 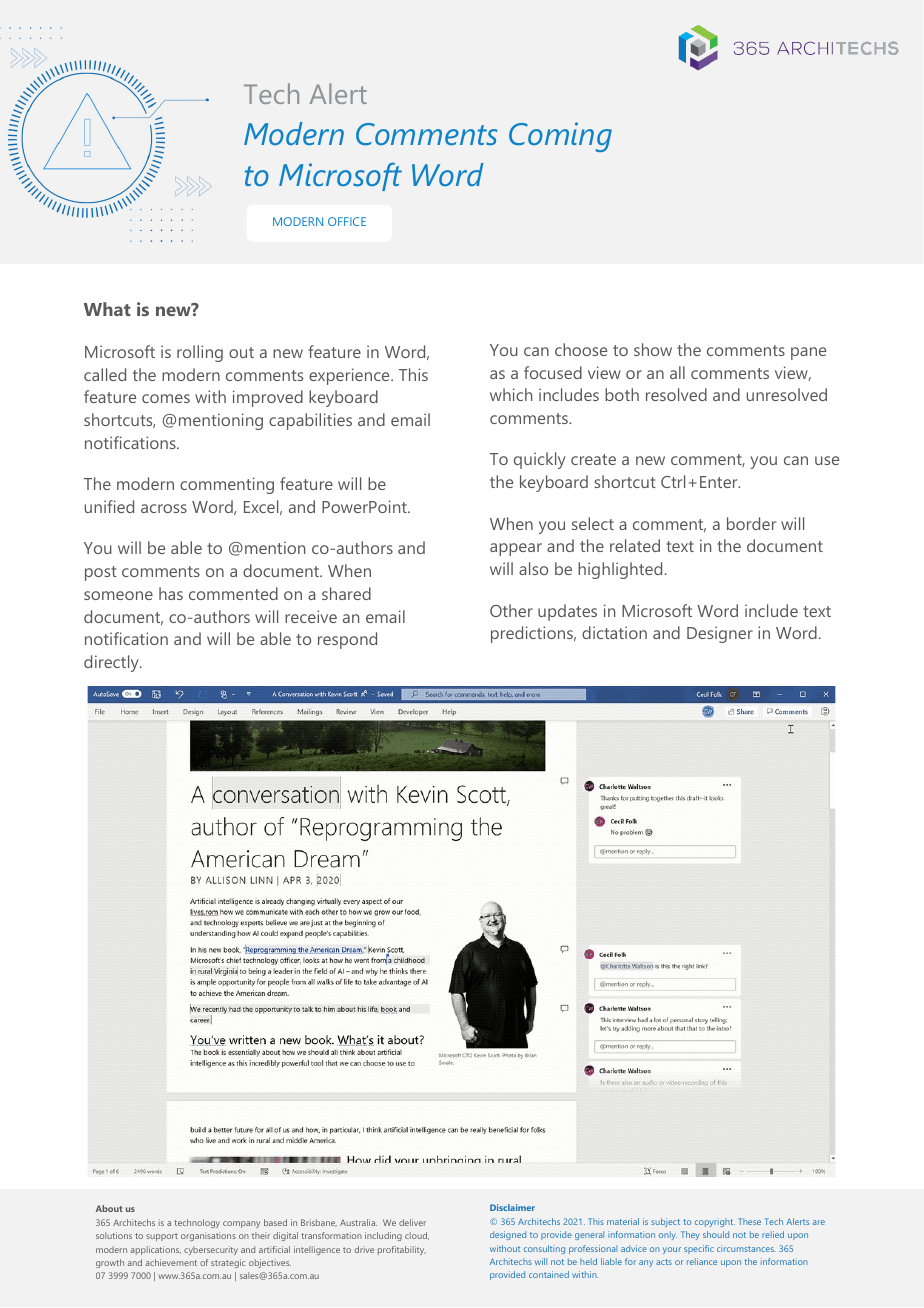 What do you see at coordinates (347, 640) in the image?
I see `respond` at bounding box center [347, 640].
